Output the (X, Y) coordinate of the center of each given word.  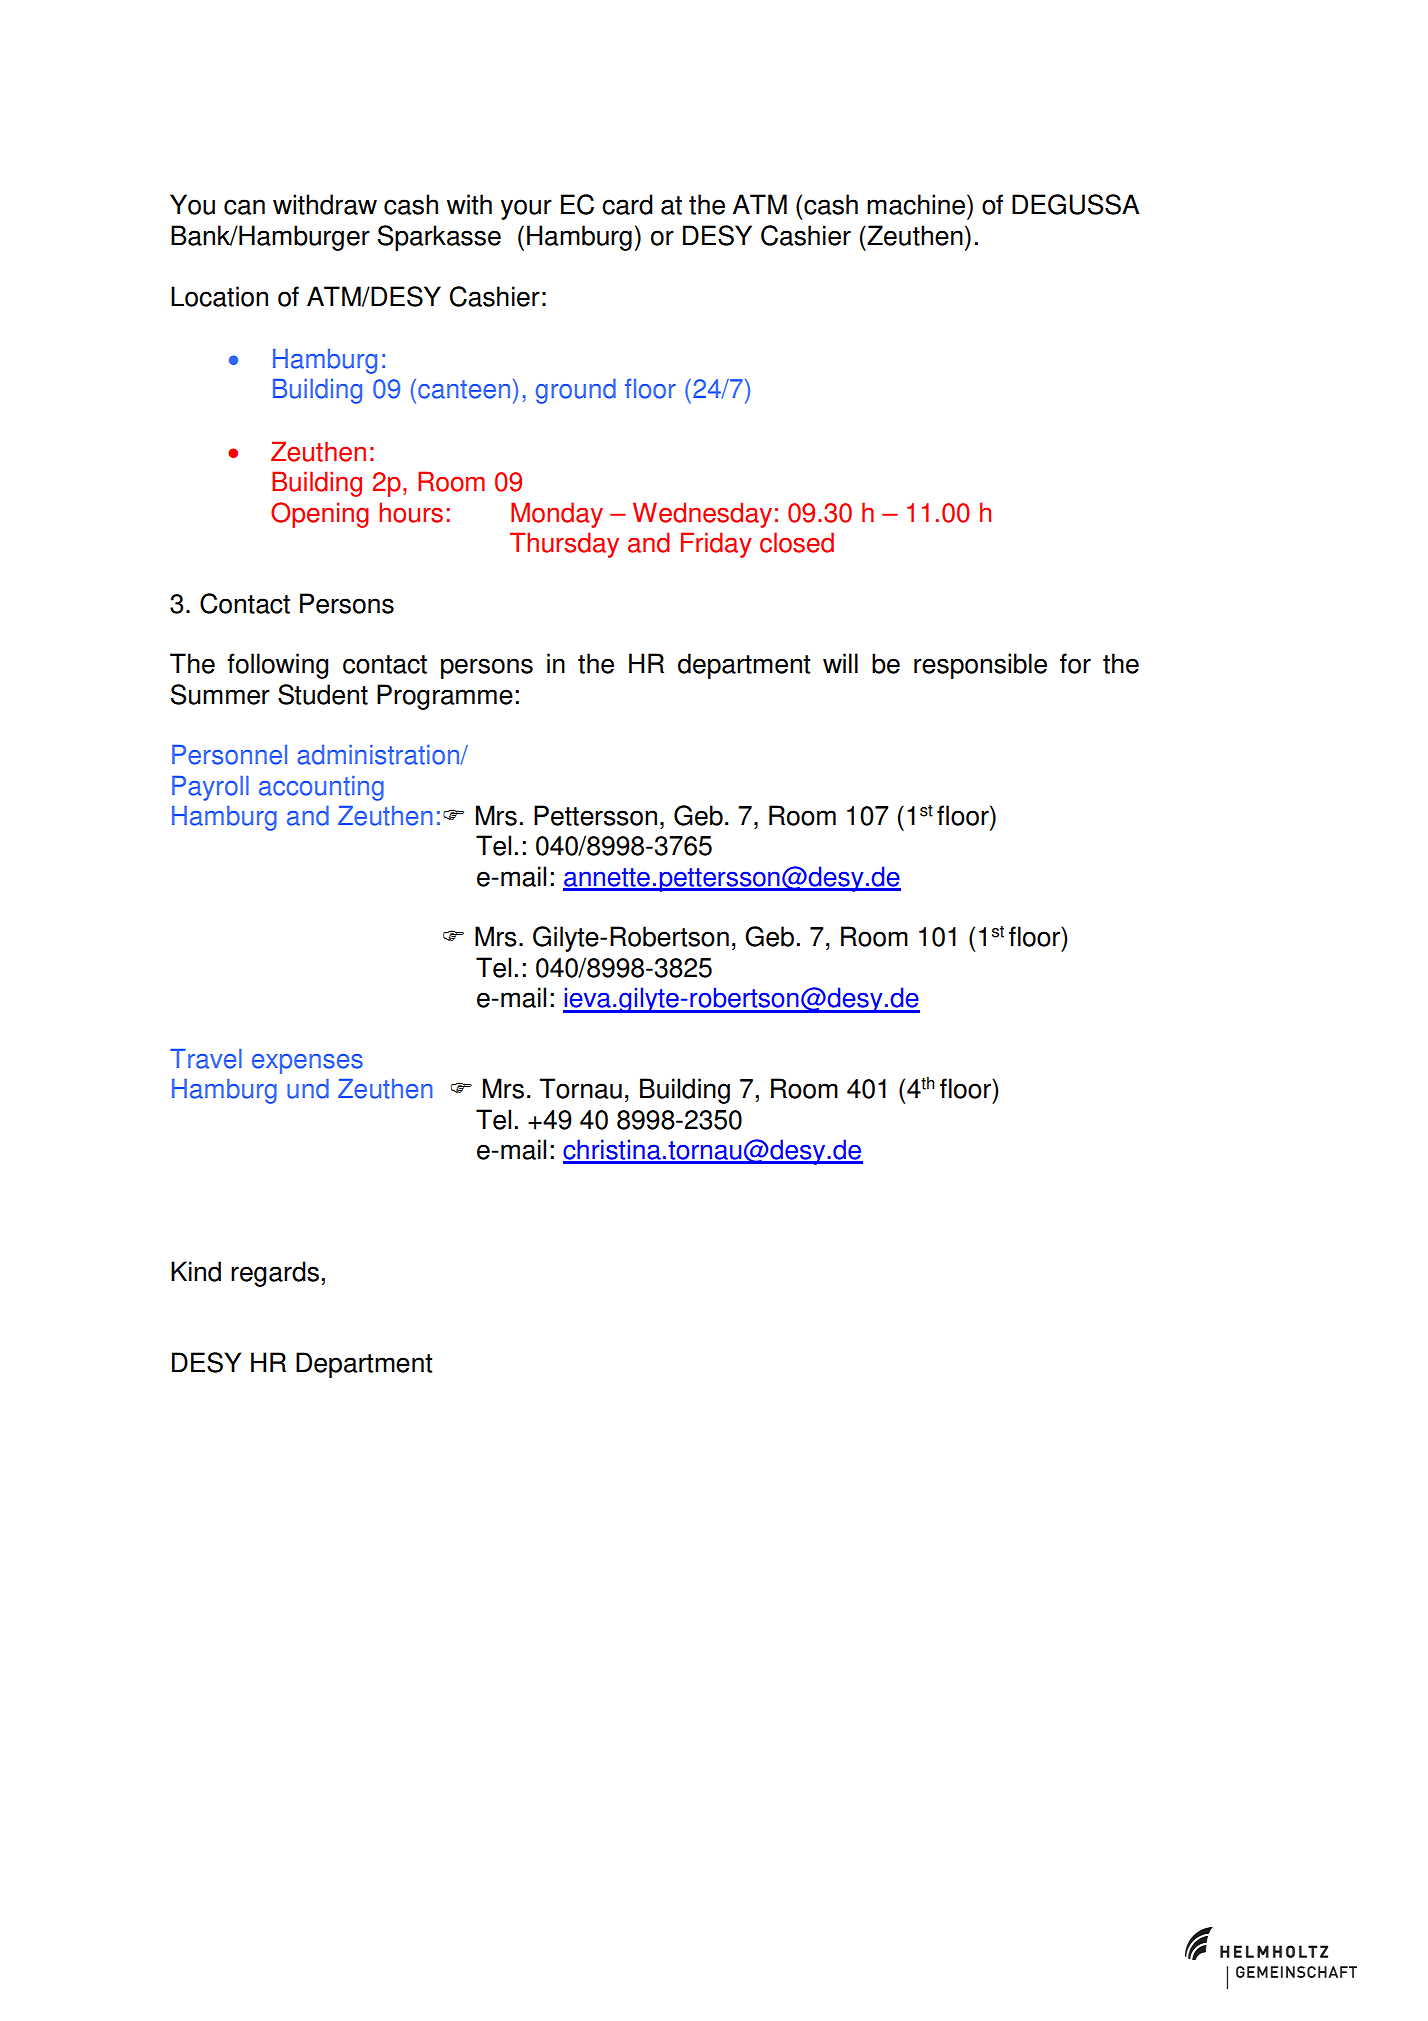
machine (917, 204)
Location (219, 296)
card (627, 204)
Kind (196, 1271)
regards (275, 1274)
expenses (307, 1064)
